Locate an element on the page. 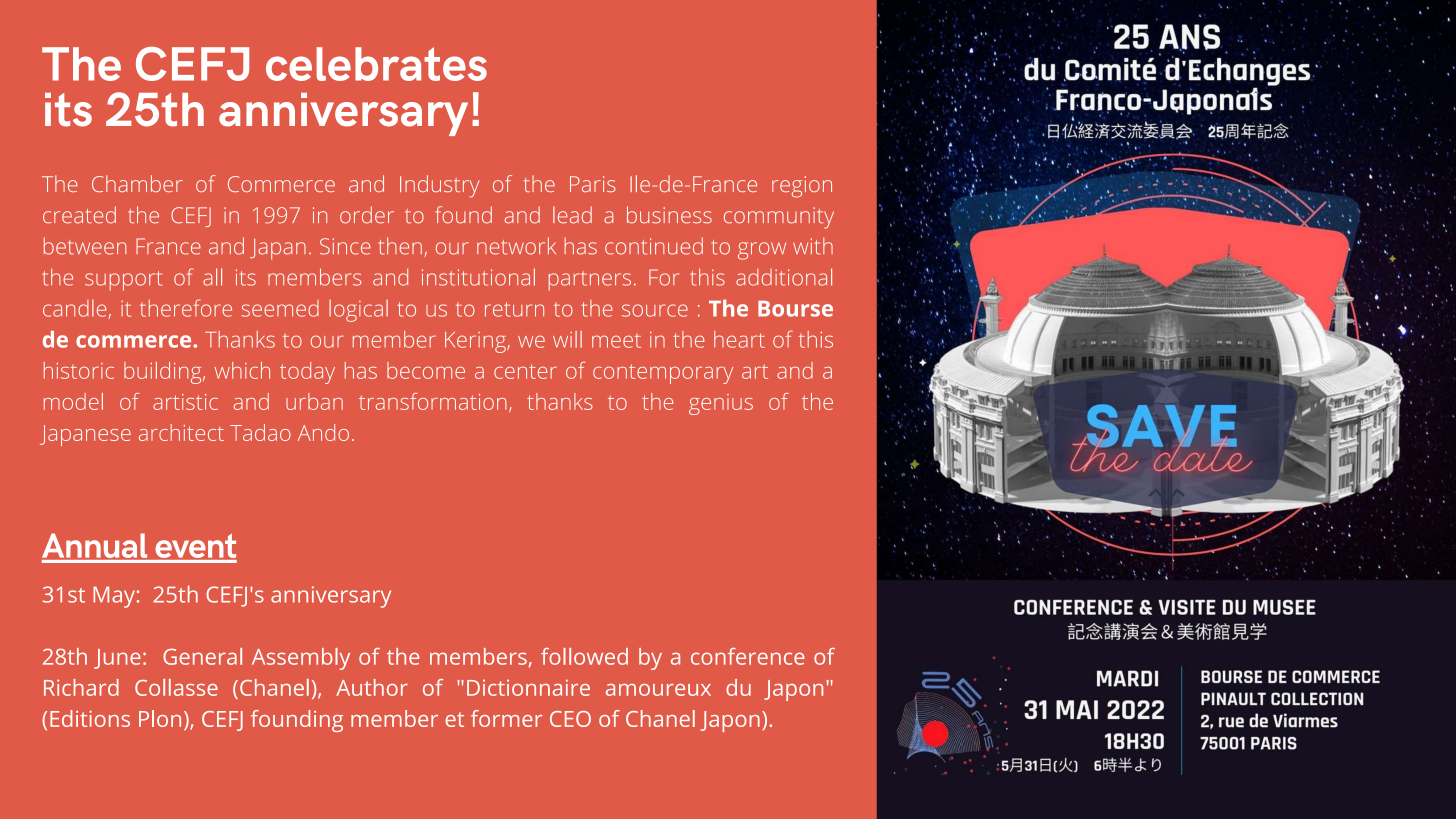 The height and width of the image is (819, 1456). genius is located at coordinates (721, 404).
